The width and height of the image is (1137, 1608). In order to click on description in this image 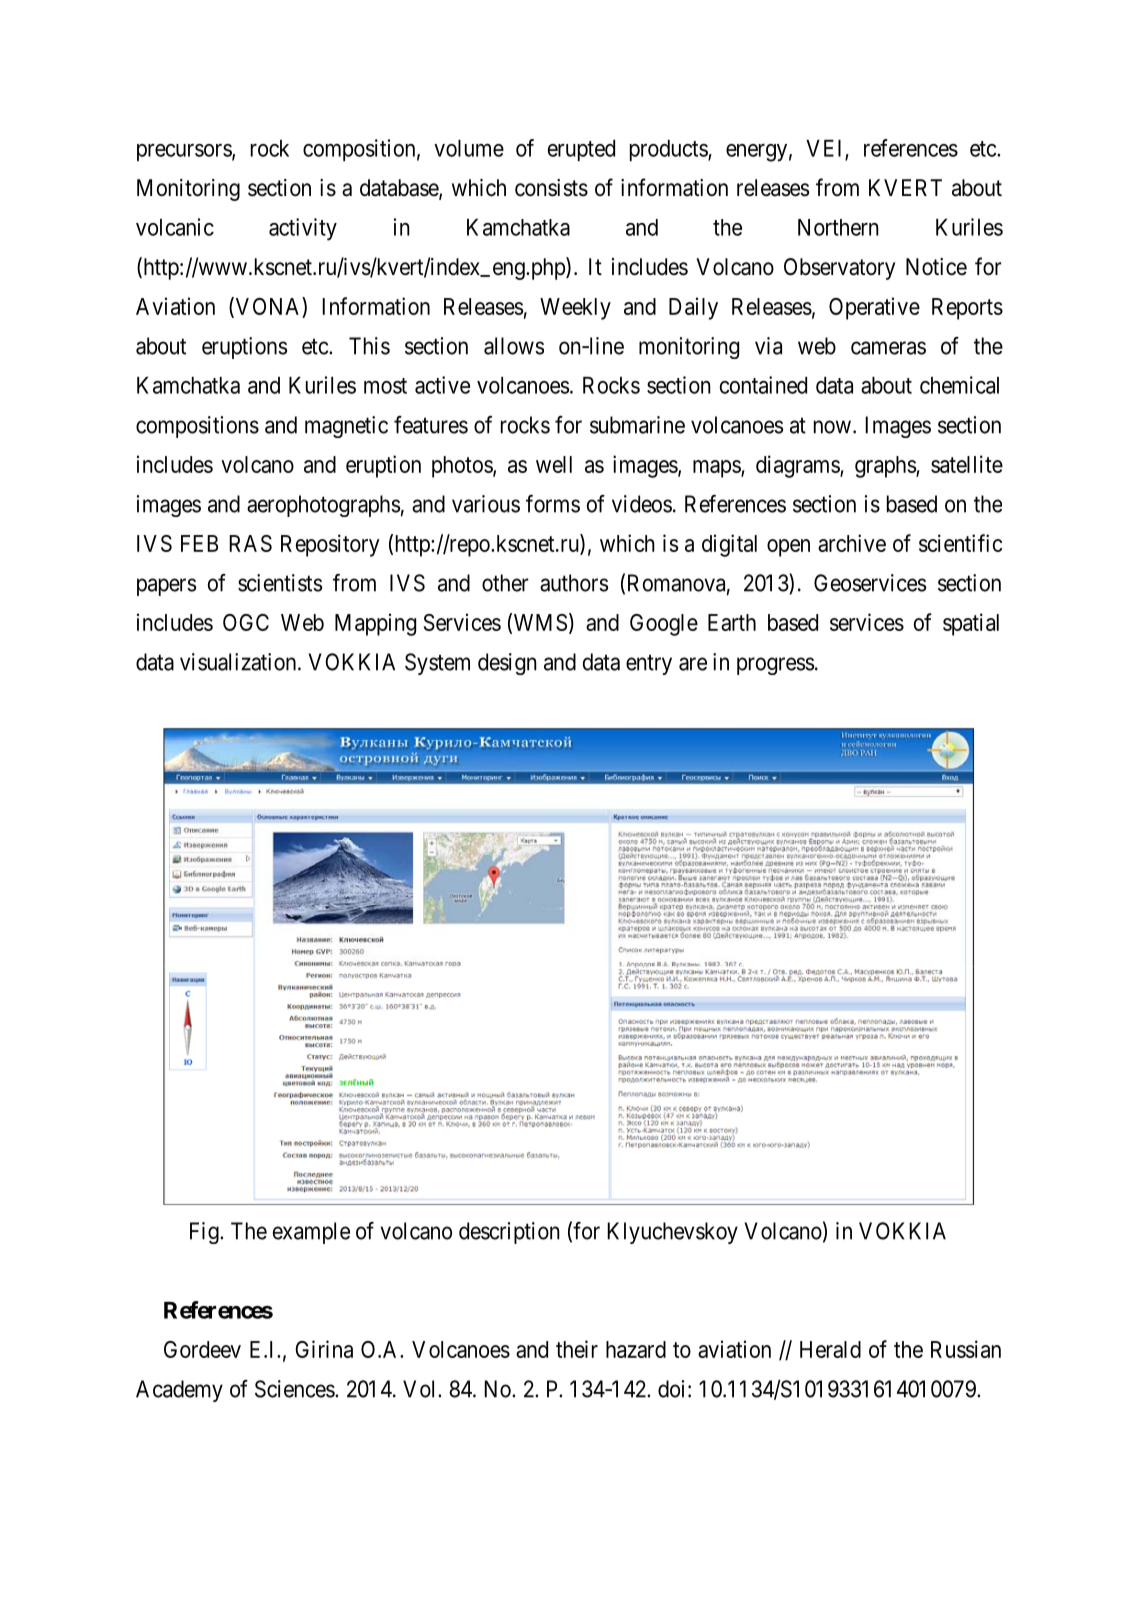, I will do `click(509, 1233)`.
